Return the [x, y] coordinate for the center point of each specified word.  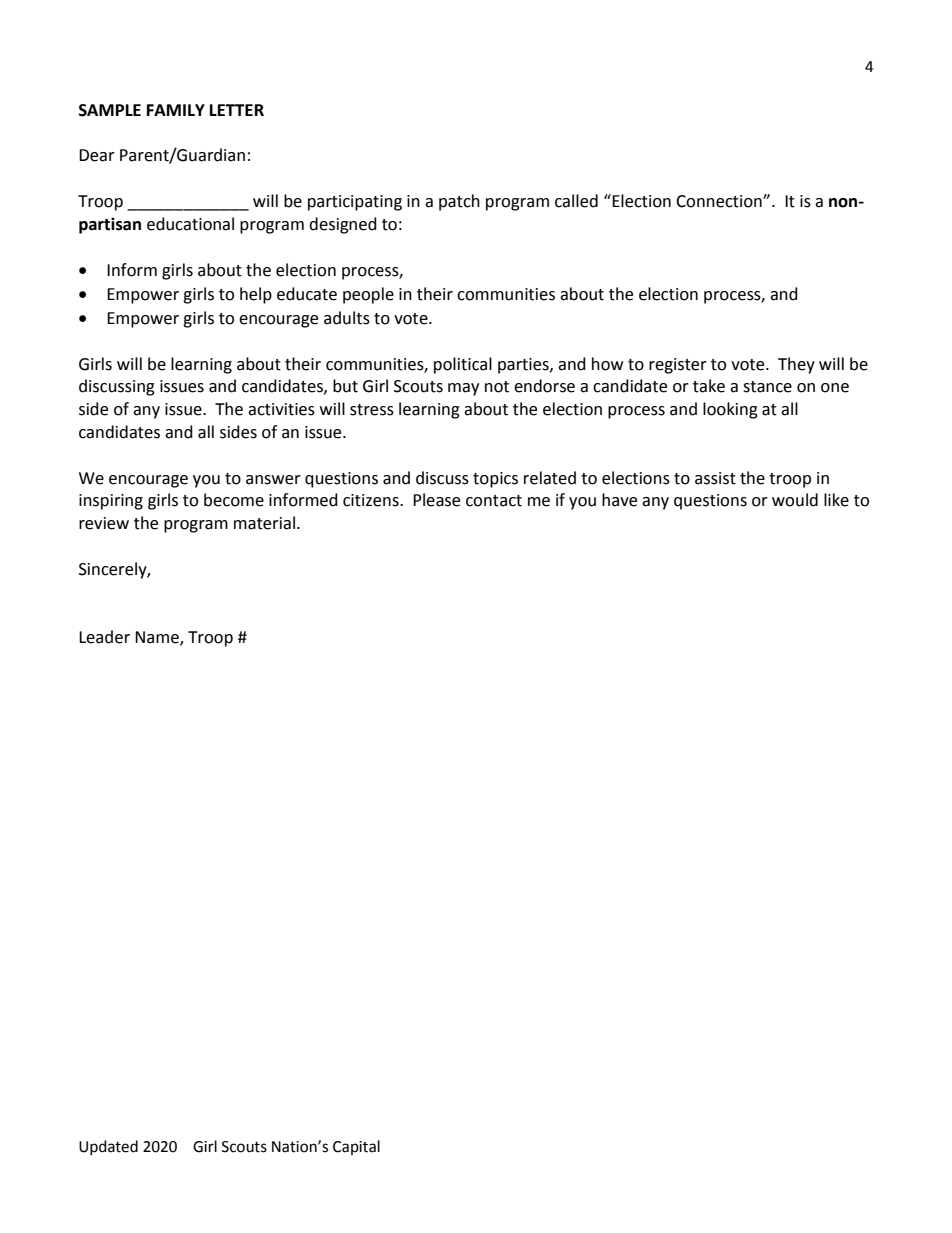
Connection [720, 201]
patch [459, 202]
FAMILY [176, 110]
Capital [356, 1147]
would [795, 500]
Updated [108, 1147]
